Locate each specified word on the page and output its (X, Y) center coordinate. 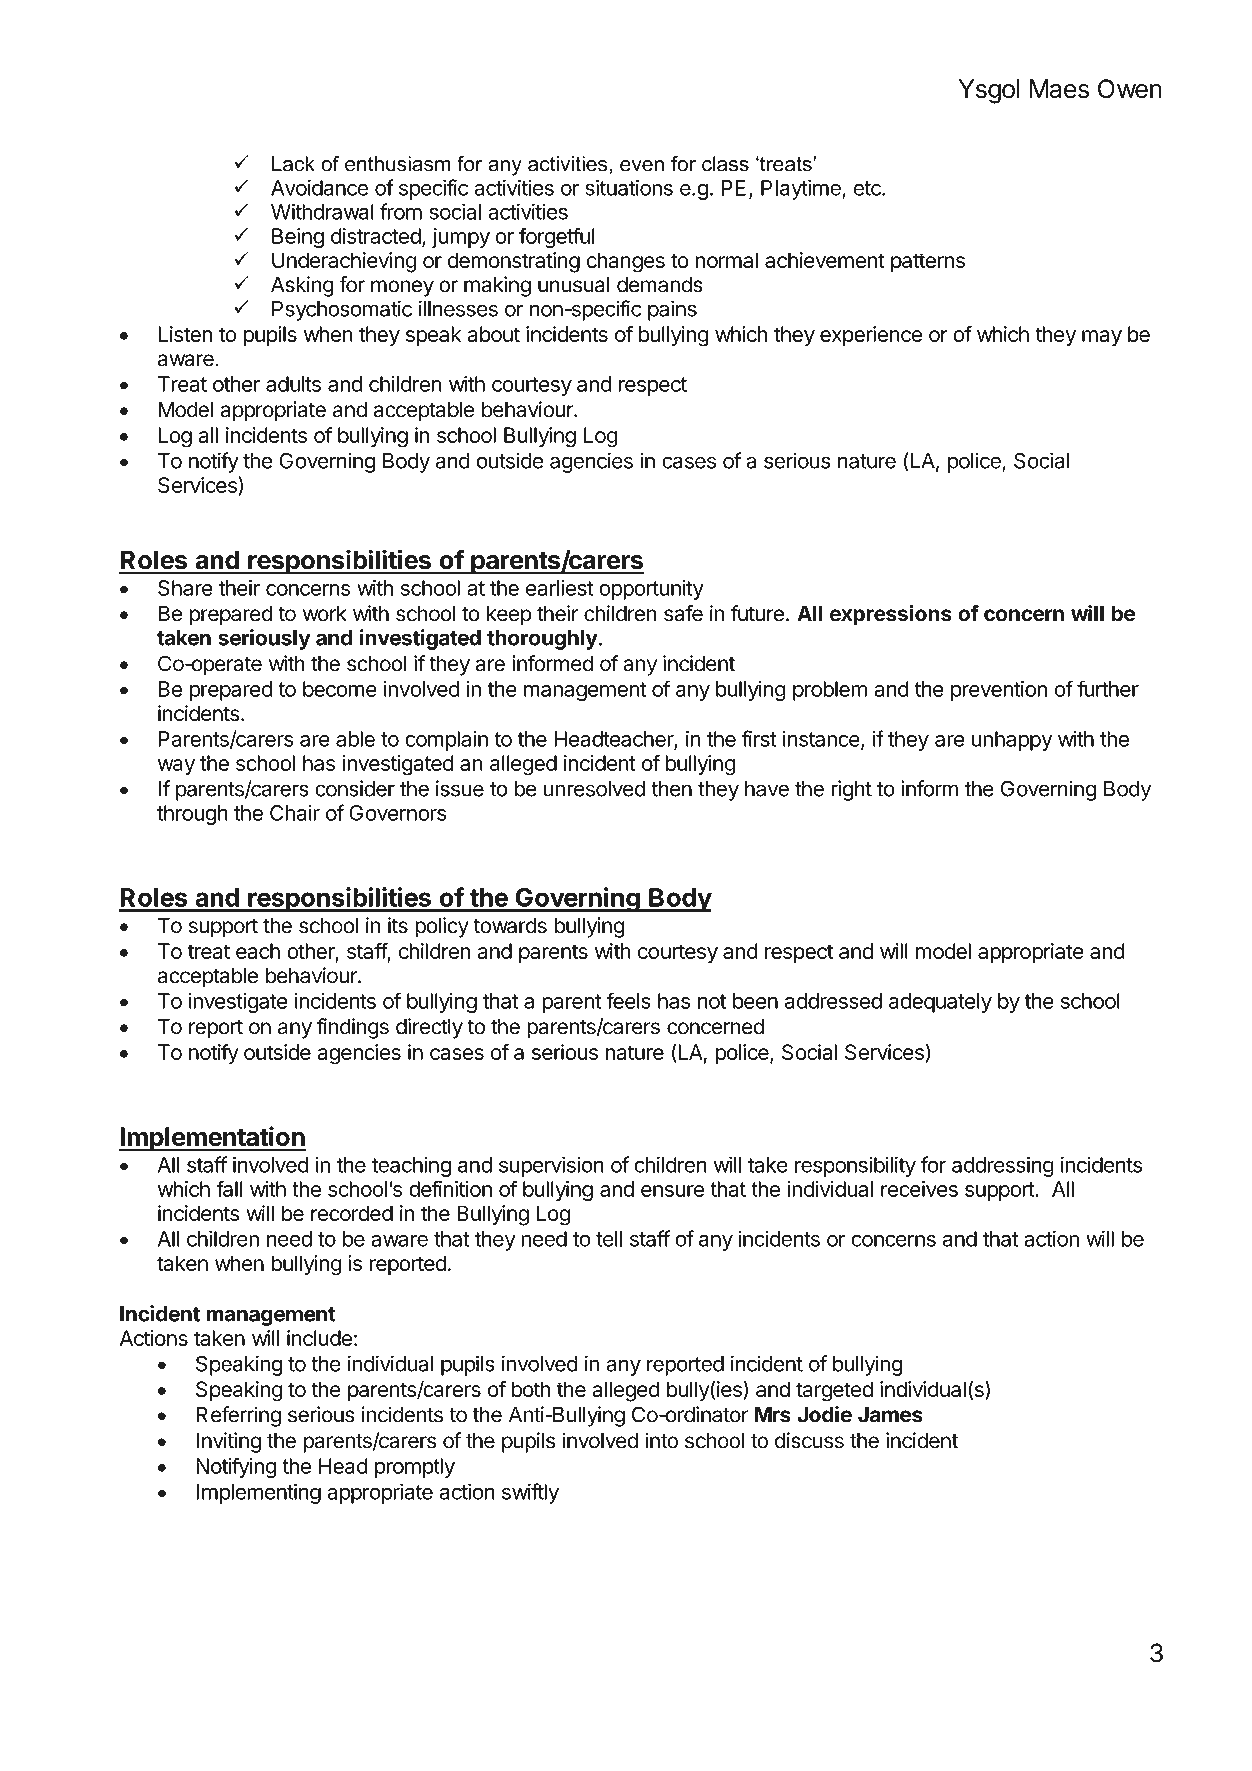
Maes (1059, 89)
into (661, 1440)
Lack (293, 164)
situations (629, 187)
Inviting (228, 1442)
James (890, 1415)
